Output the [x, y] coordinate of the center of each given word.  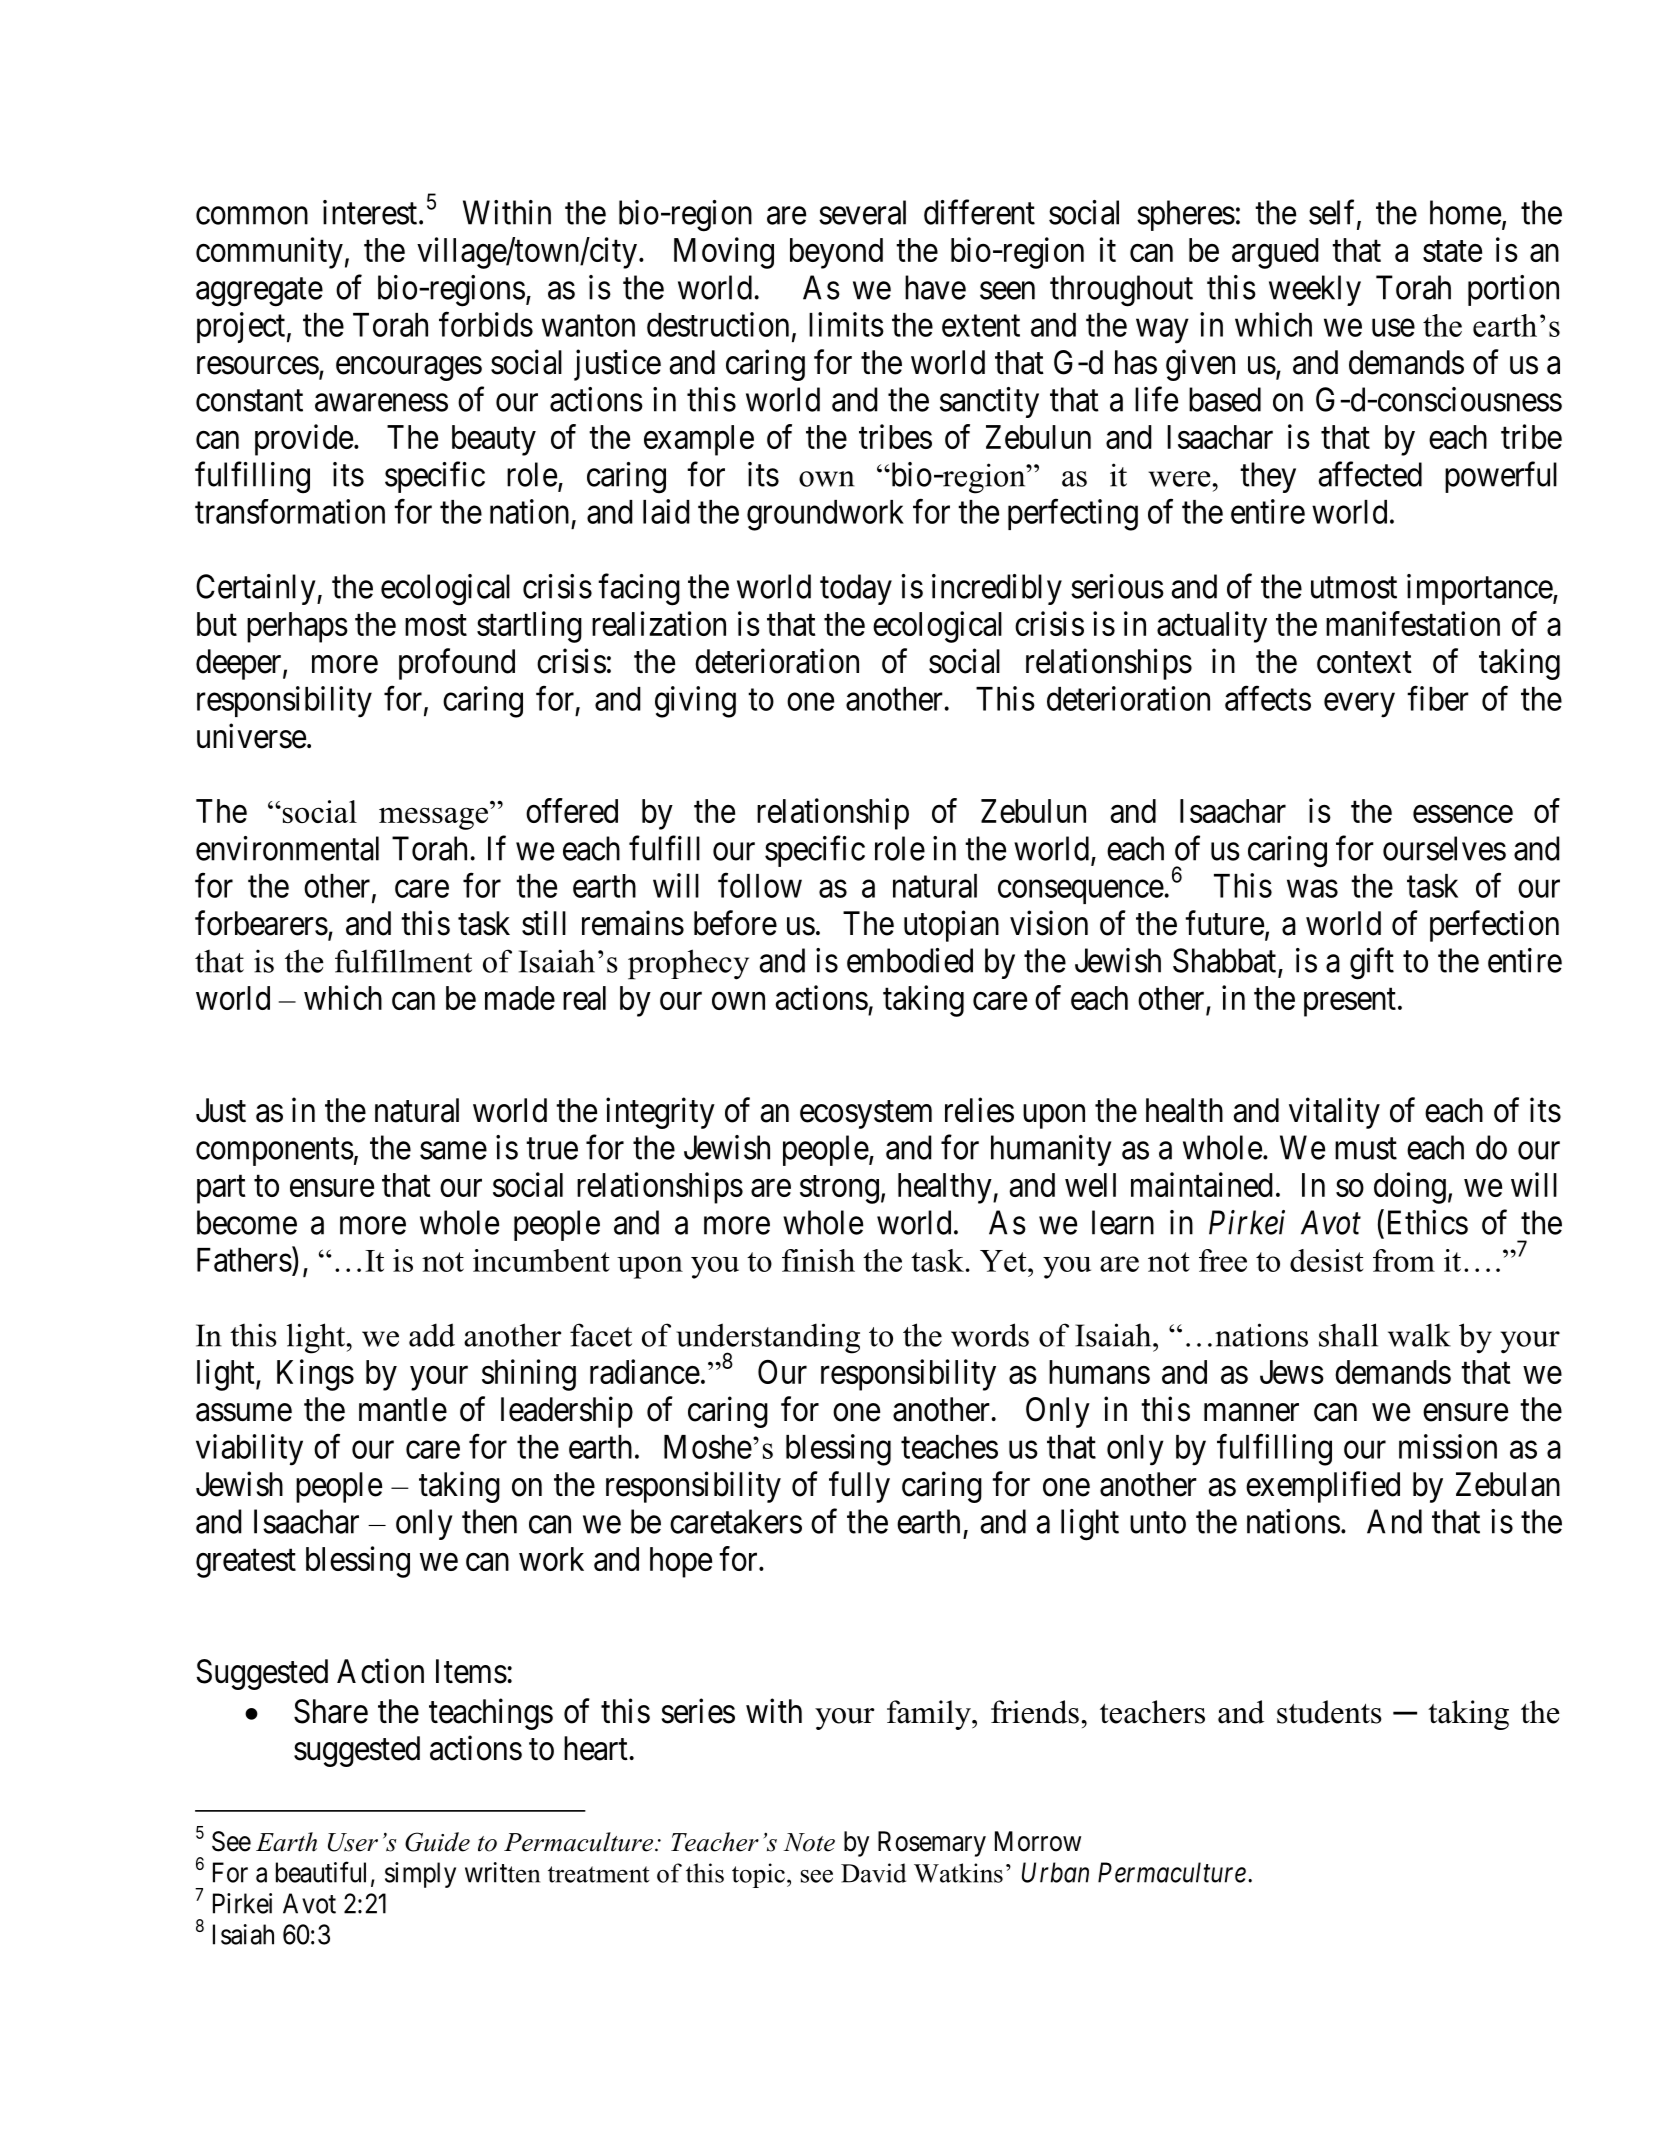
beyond [836, 253]
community [269, 253]
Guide [437, 1842]
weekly [1315, 290]
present [1350, 1002]
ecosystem [866, 1115]
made [520, 998]
